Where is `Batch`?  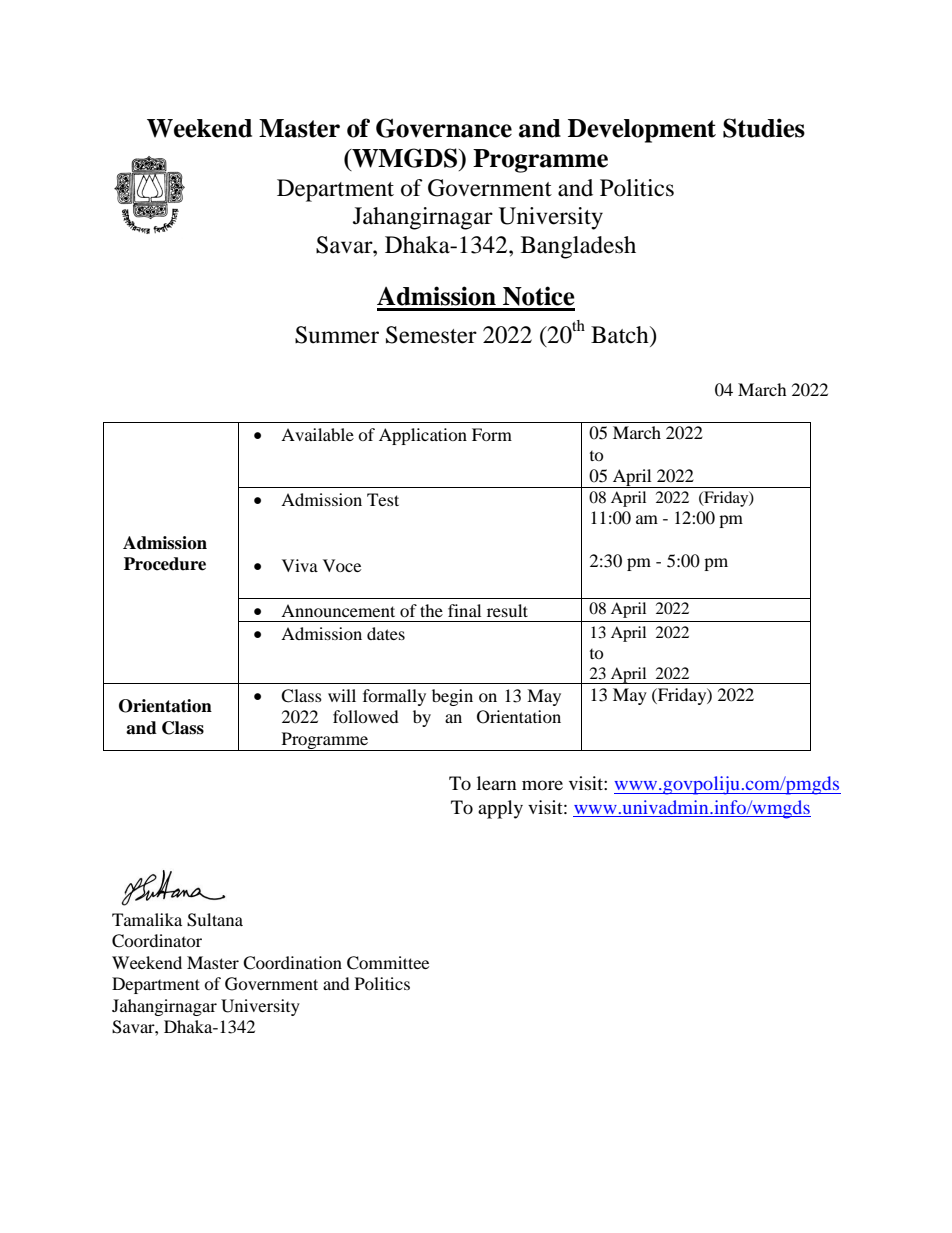
Batch is located at coordinates (621, 335).
